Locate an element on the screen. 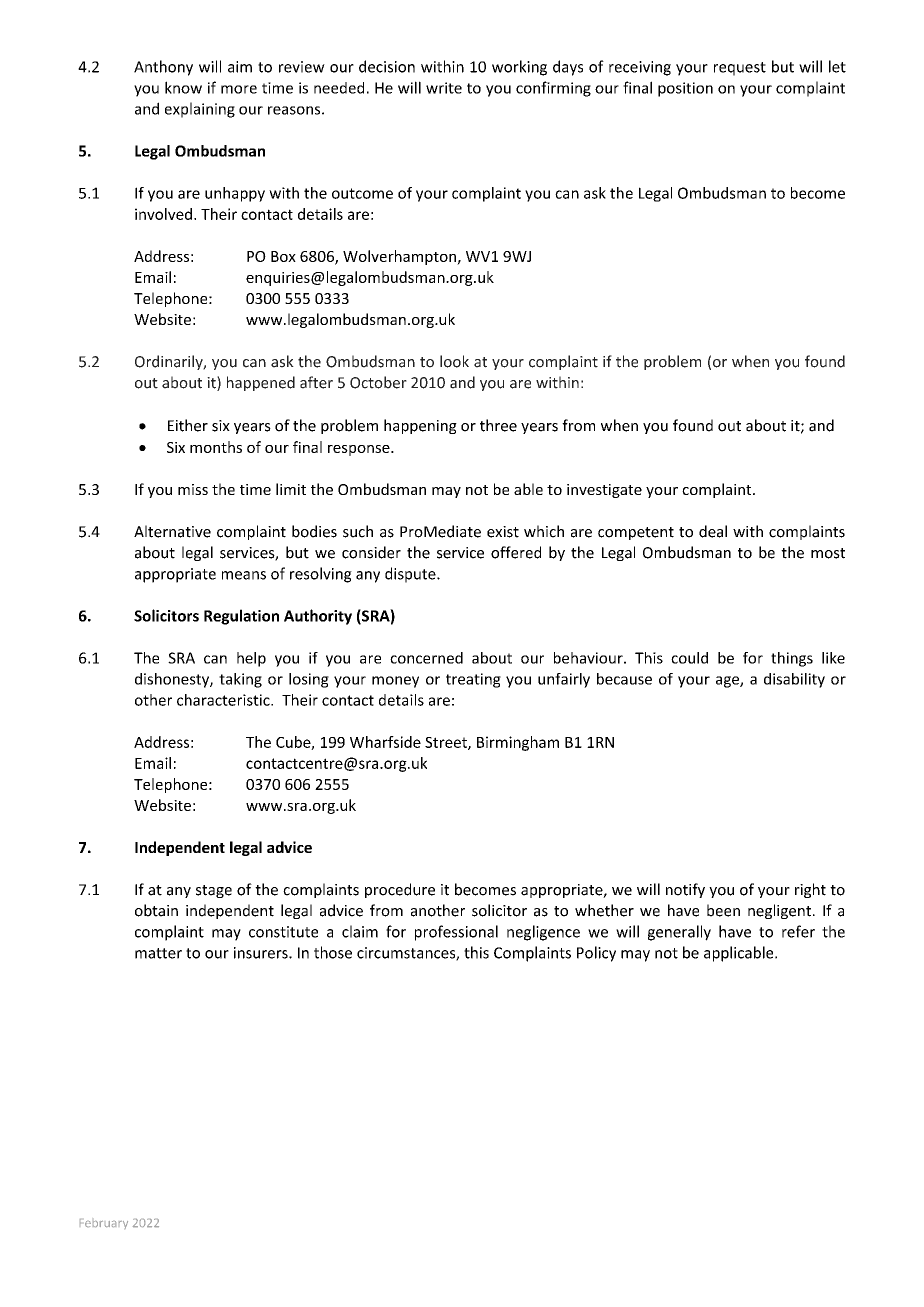 The image size is (924, 1307). look is located at coordinates (454, 361).
